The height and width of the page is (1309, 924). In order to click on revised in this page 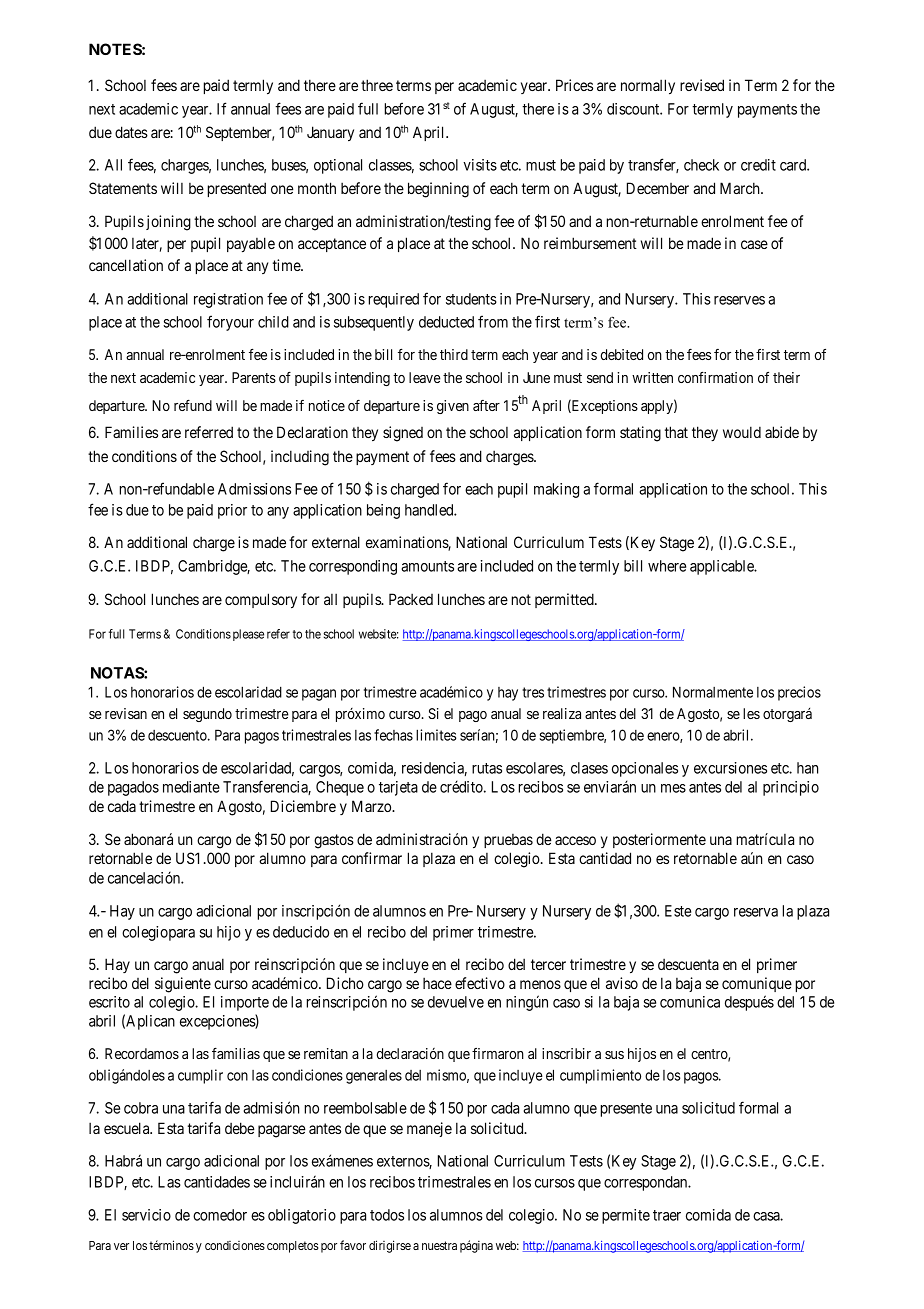, I will do `click(702, 85)`.
